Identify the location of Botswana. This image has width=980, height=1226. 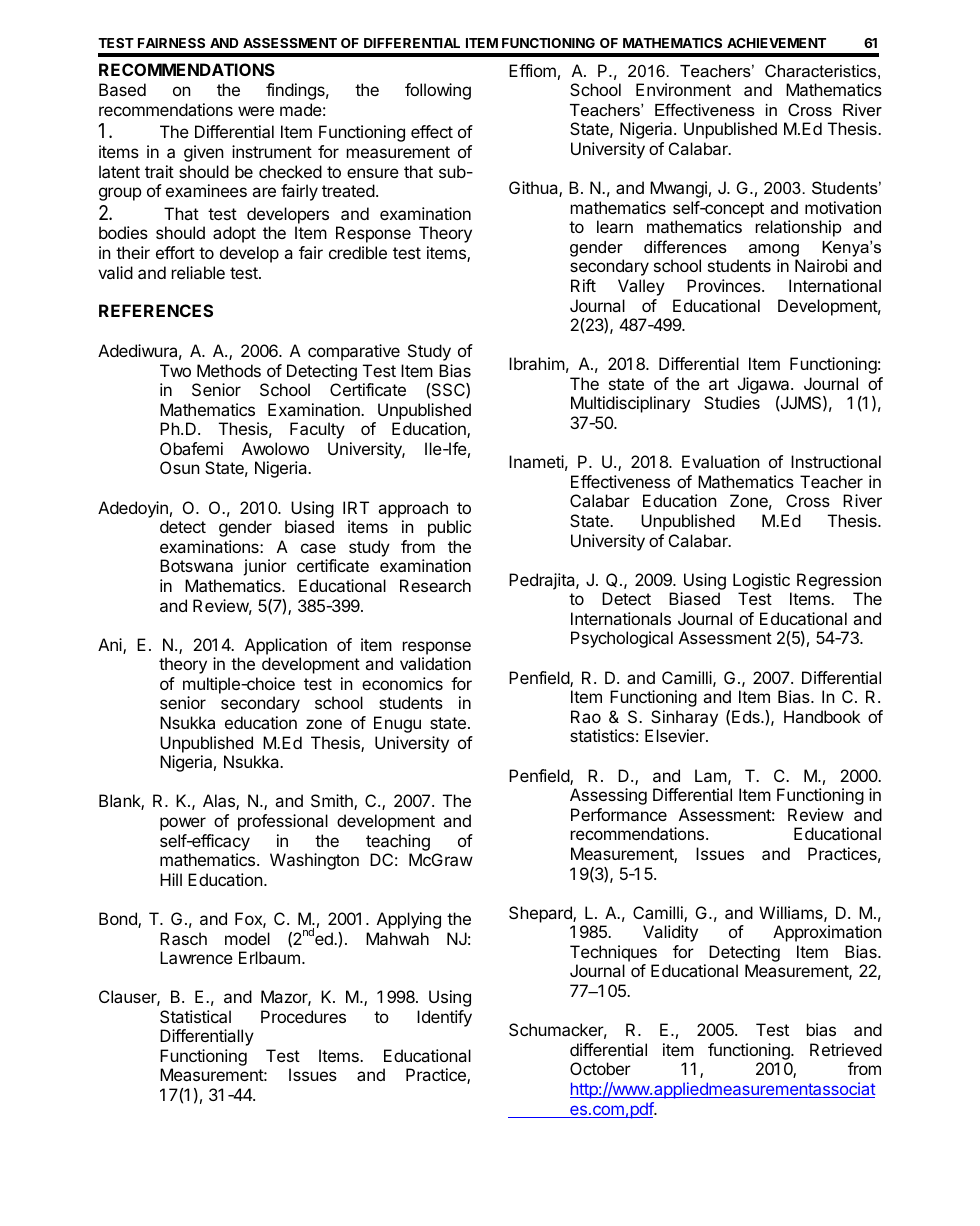
(196, 565).
